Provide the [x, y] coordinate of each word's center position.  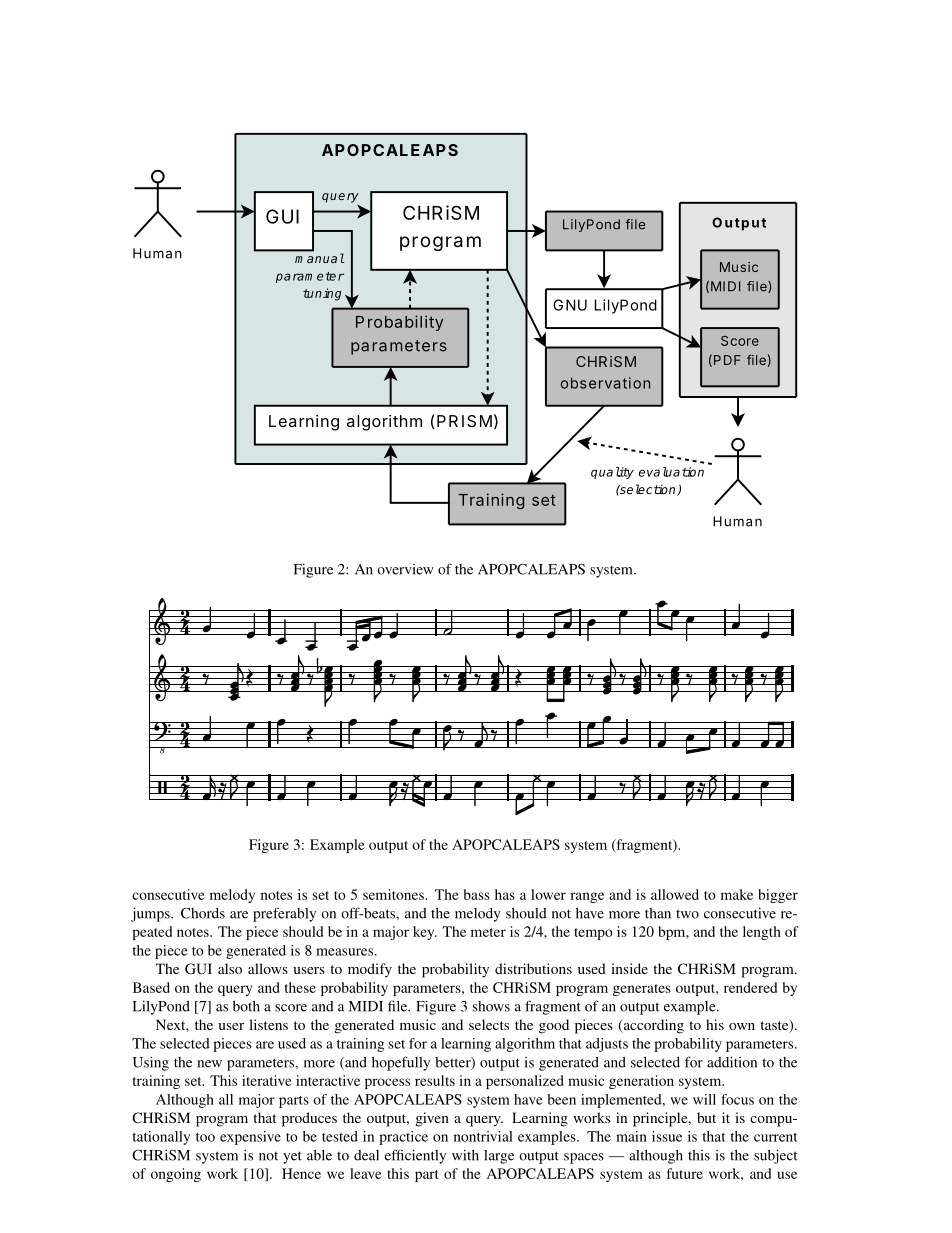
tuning [322, 294]
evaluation [671, 472]
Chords [203, 913]
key [425, 933]
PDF [727, 360]
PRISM [464, 421]
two [687, 914]
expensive [250, 1138]
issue [667, 1136]
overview [405, 569]
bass [477, 894]
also [230, 968]
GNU [570, 305]
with [465, 1155]
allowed [675, 894]
